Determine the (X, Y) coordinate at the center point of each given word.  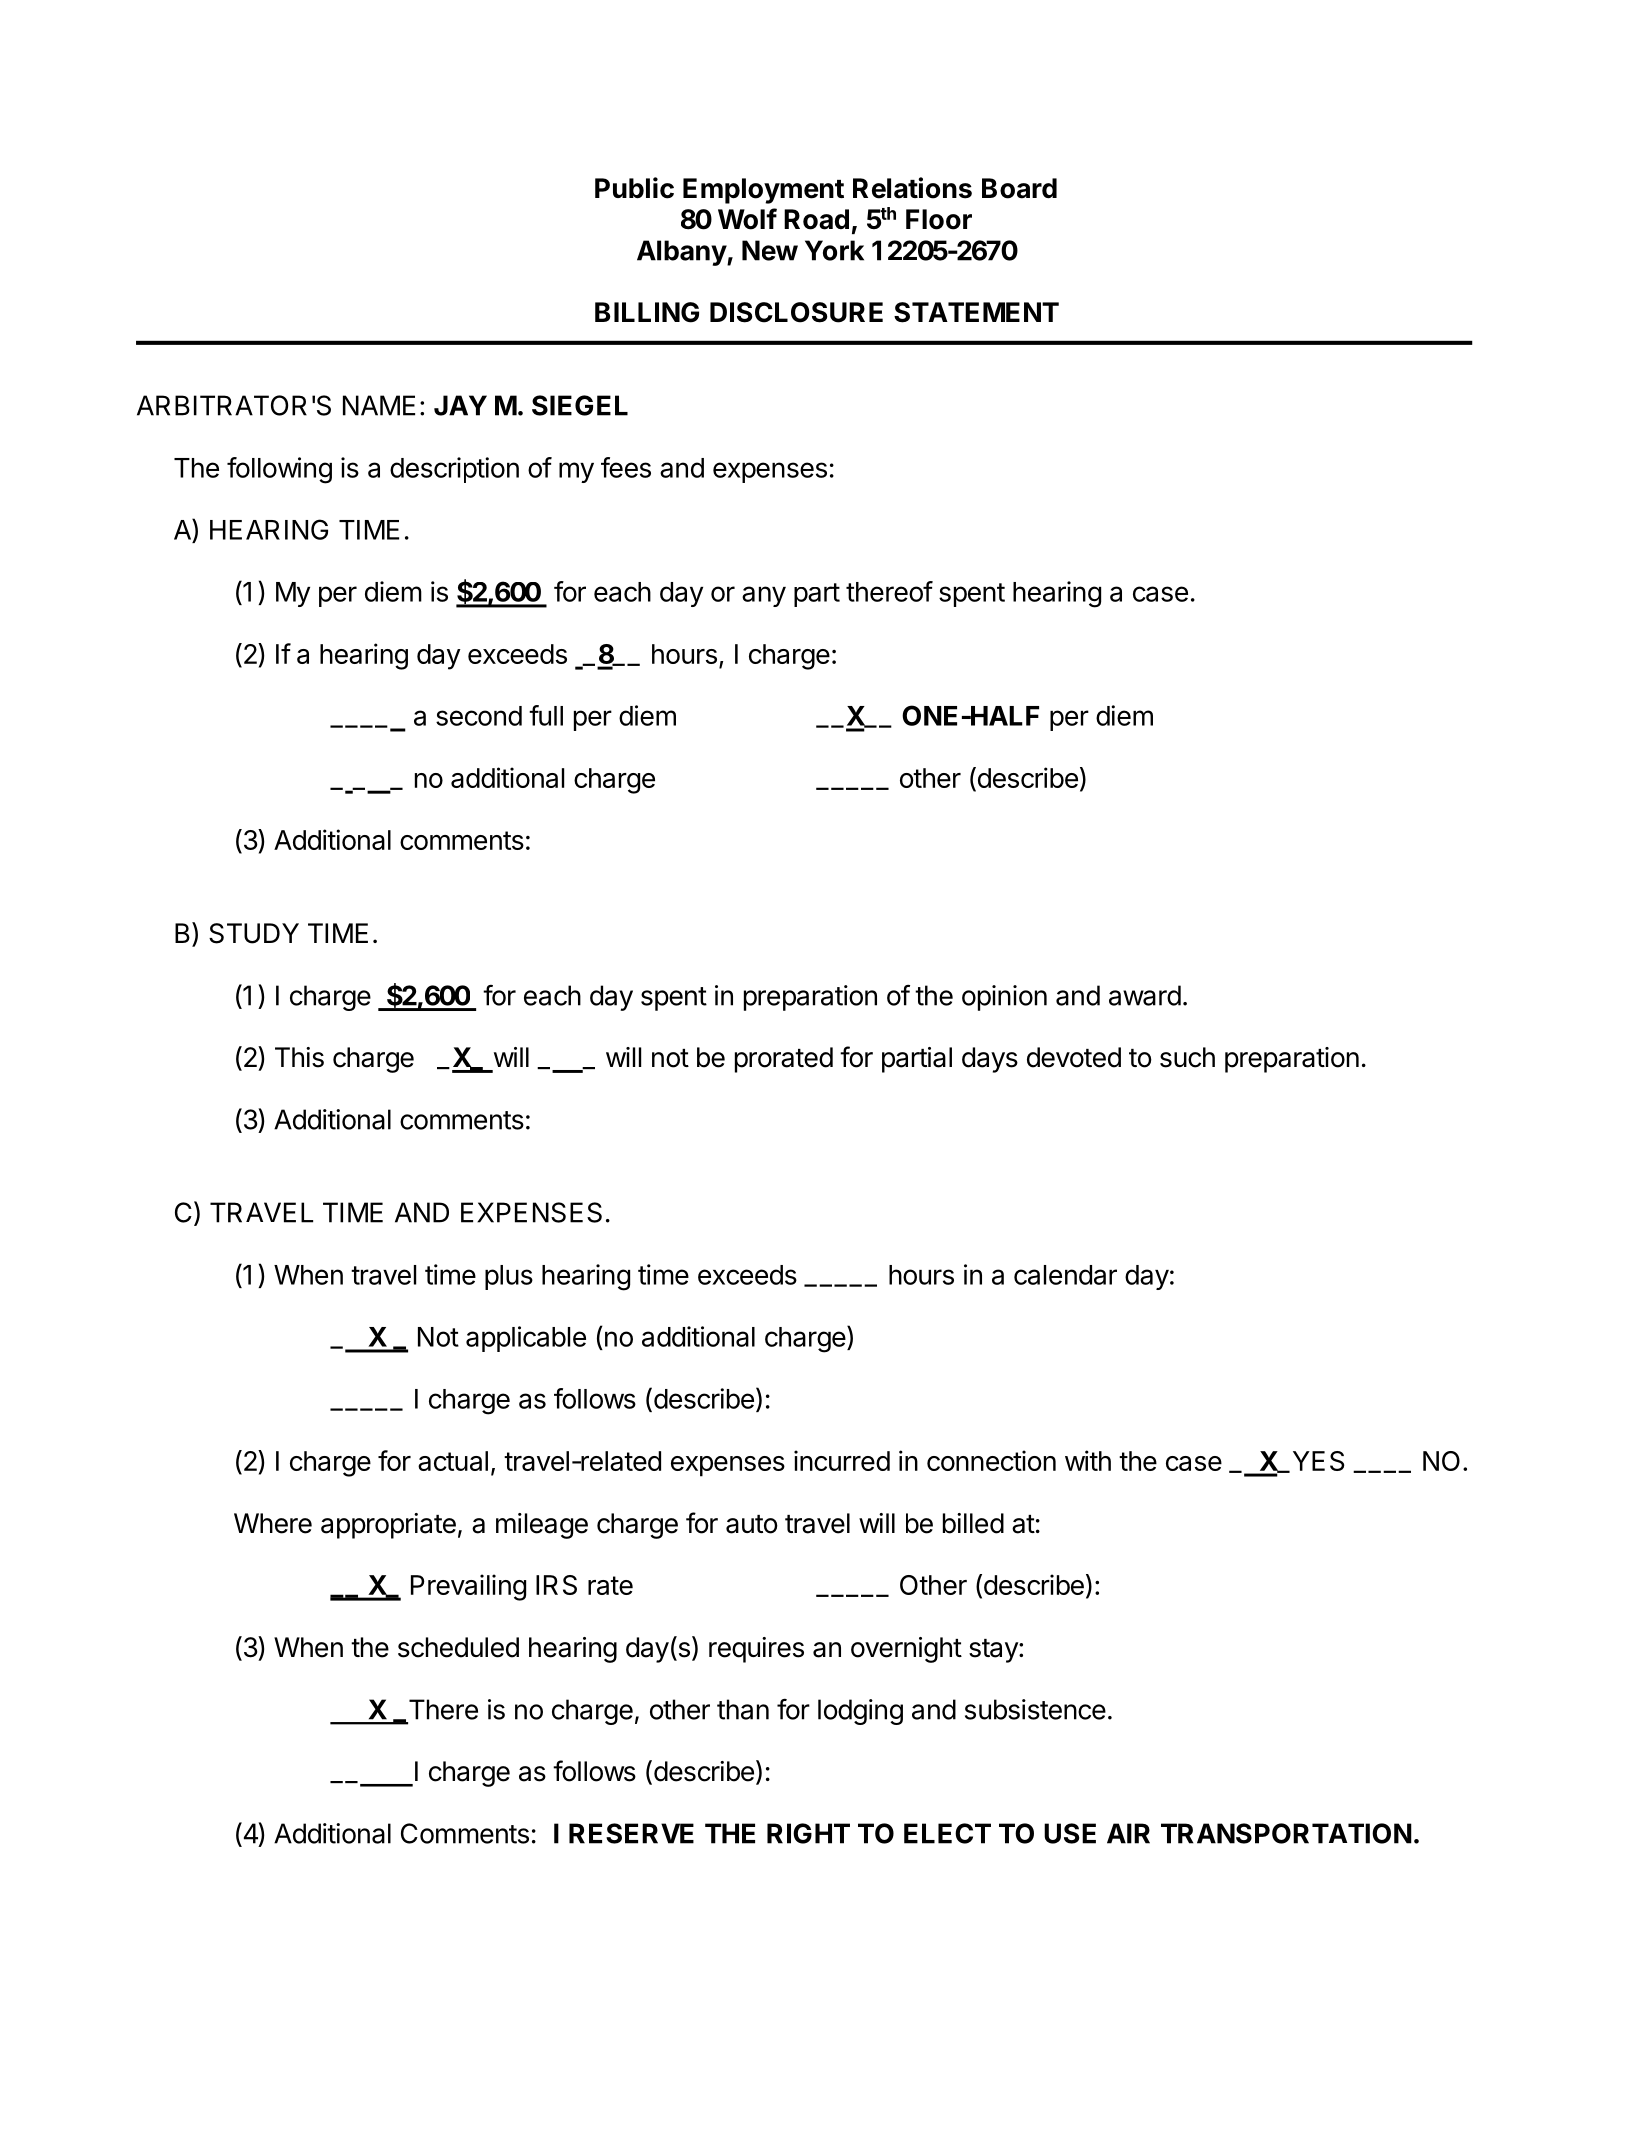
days (990, 1060)
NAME (379, 405)
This (299, 1057)
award (1145, 995)
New (770, 250)
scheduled (458, 1647)
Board (1019, 188)
